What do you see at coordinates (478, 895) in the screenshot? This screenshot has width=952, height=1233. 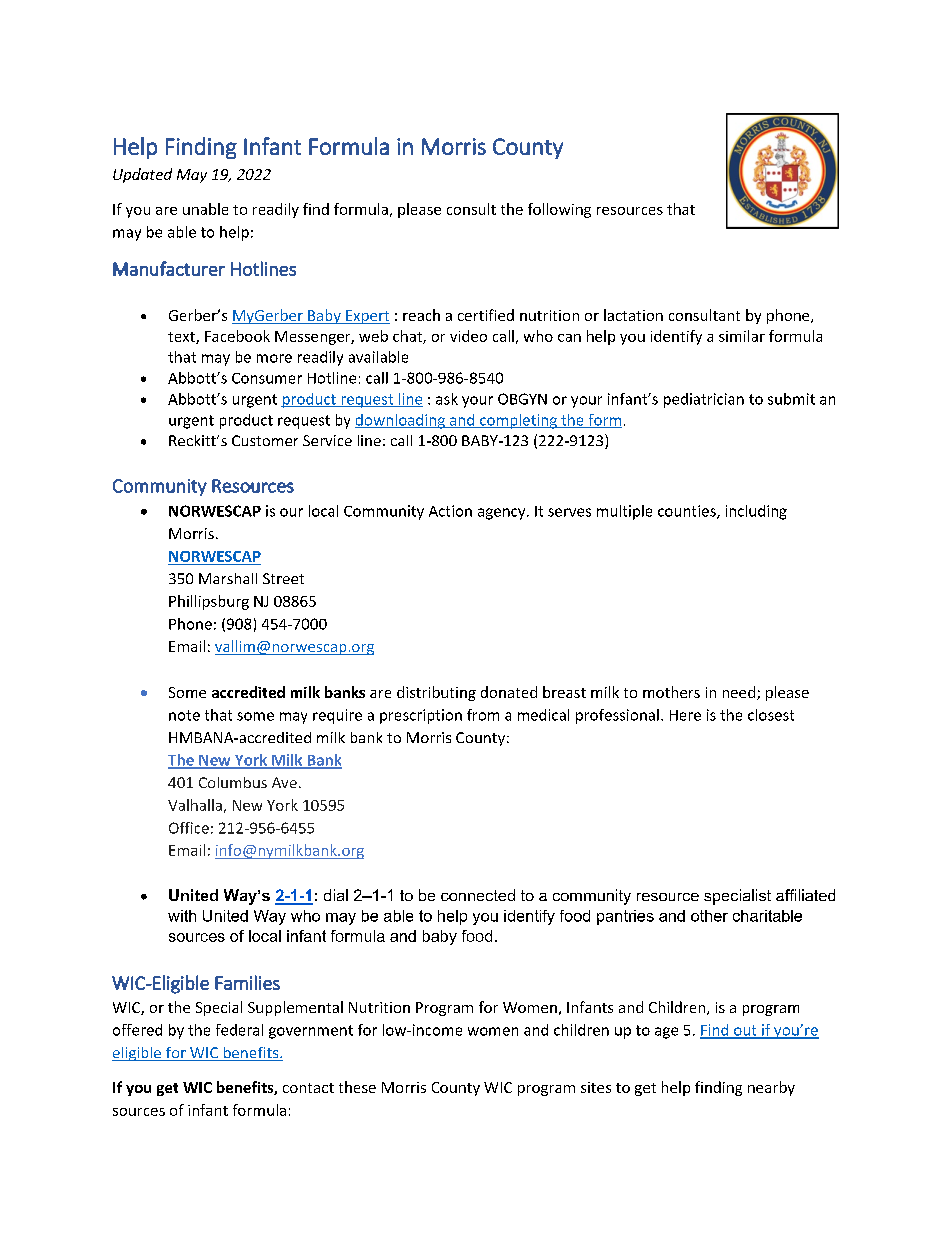 I see `connected` at bounding box center [478, 895].
